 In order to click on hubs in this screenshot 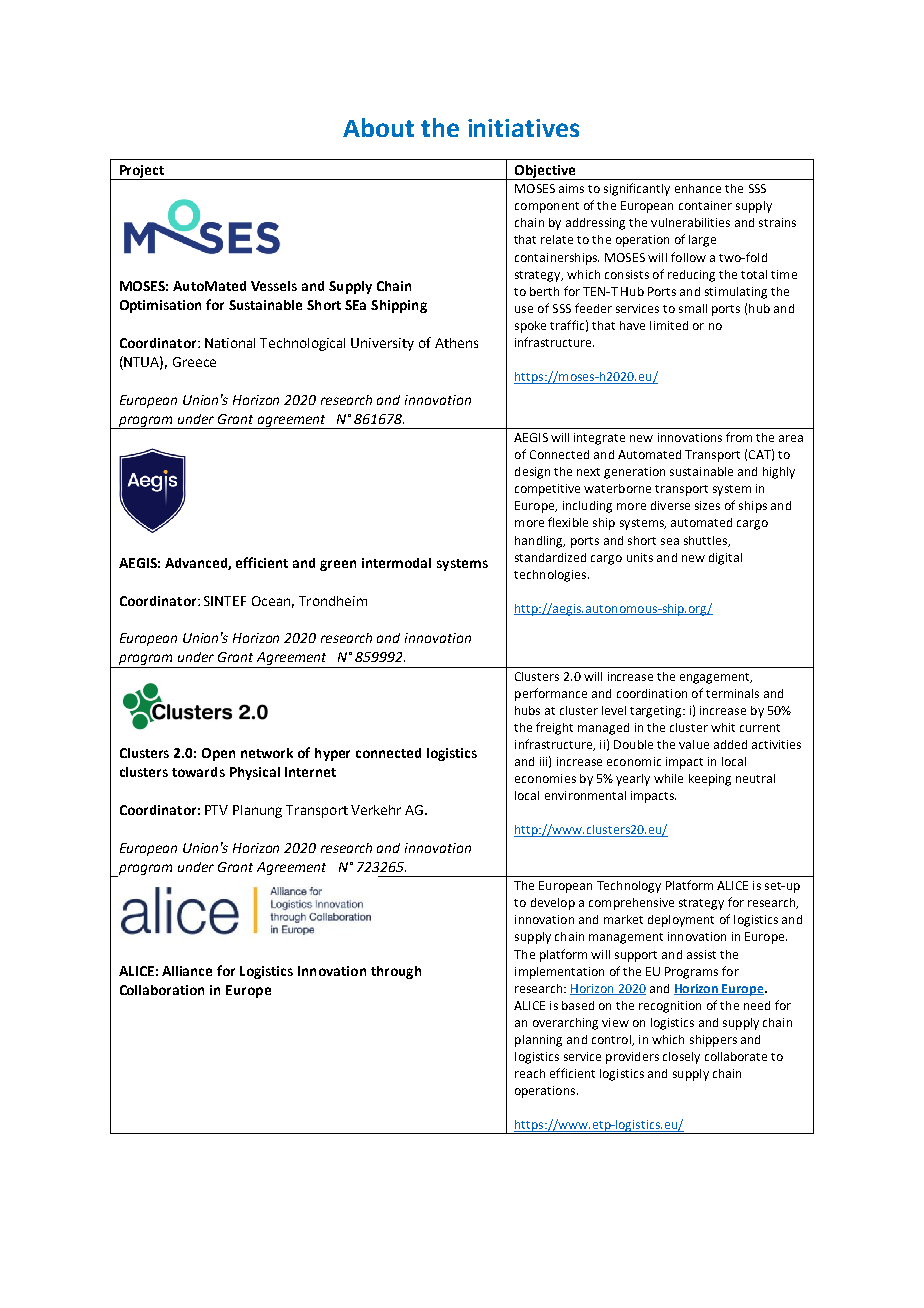, I will do `click(527, 710)`.
